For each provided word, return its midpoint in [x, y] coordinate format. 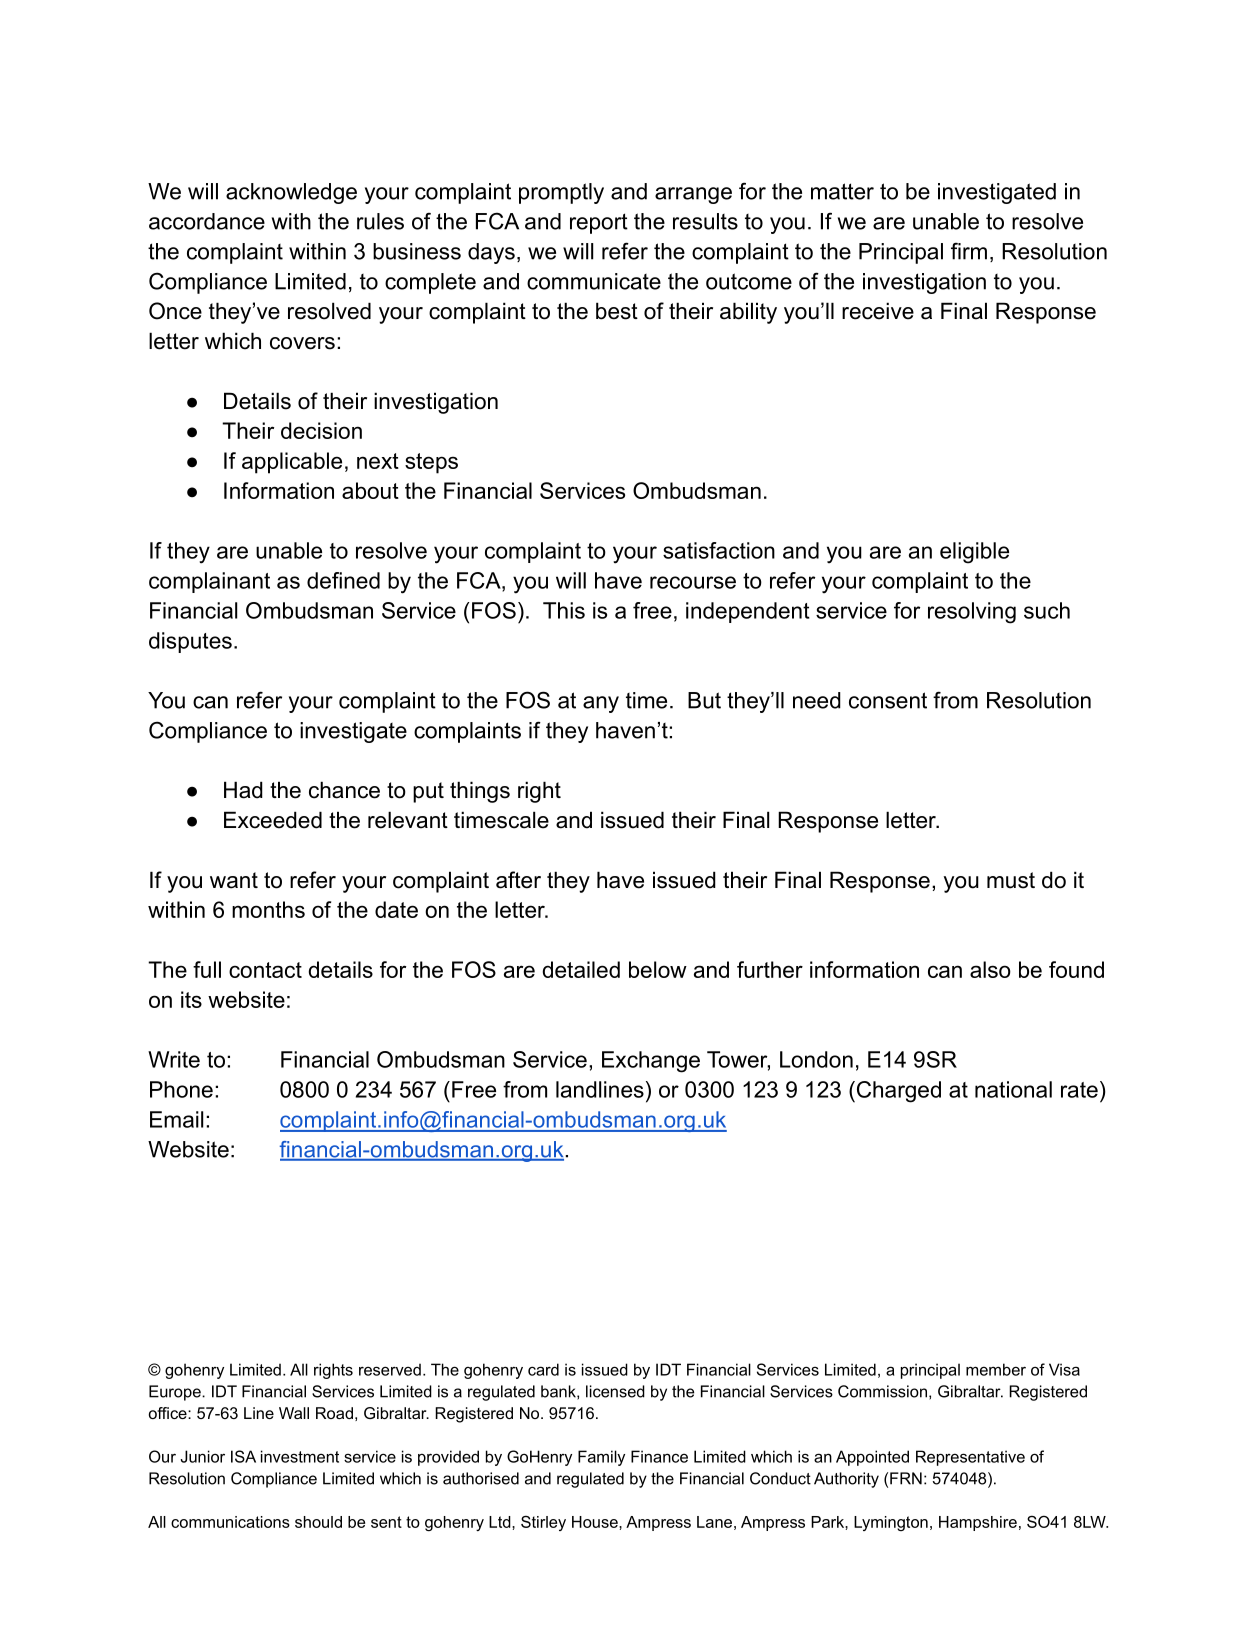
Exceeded [273, 820]
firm [969, 251]
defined [343, 580]
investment [300, 1456]
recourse [693, 582]
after [518, 880]
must [1011, 880]
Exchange [651, 1062]
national [1013, 1089]
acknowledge [291, 193]
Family [601, 1458]
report [599, 223]
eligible [974, 553]
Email [176, 1119]
